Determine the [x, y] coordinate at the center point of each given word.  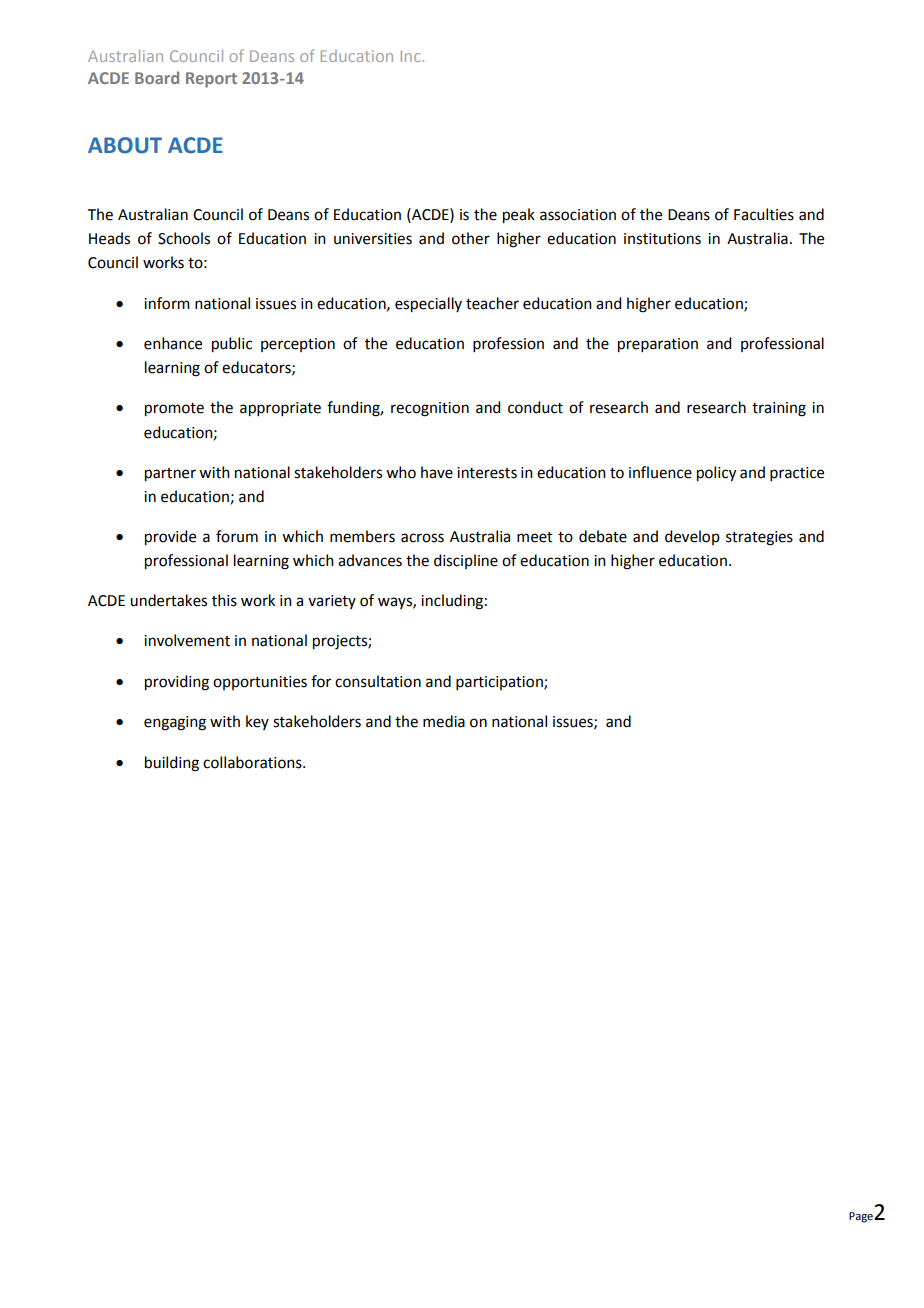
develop [692, 537]
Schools [184, 238]
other [471, 238]
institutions [662, 239]
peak [519, 216]
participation [500, 683]
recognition [430, 409]
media [444, 721]
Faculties [764, 214]
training [779, 409]
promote [174, 410]
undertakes [168, 600]
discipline [466, 561]
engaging [175, 723]
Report [211, 80]
